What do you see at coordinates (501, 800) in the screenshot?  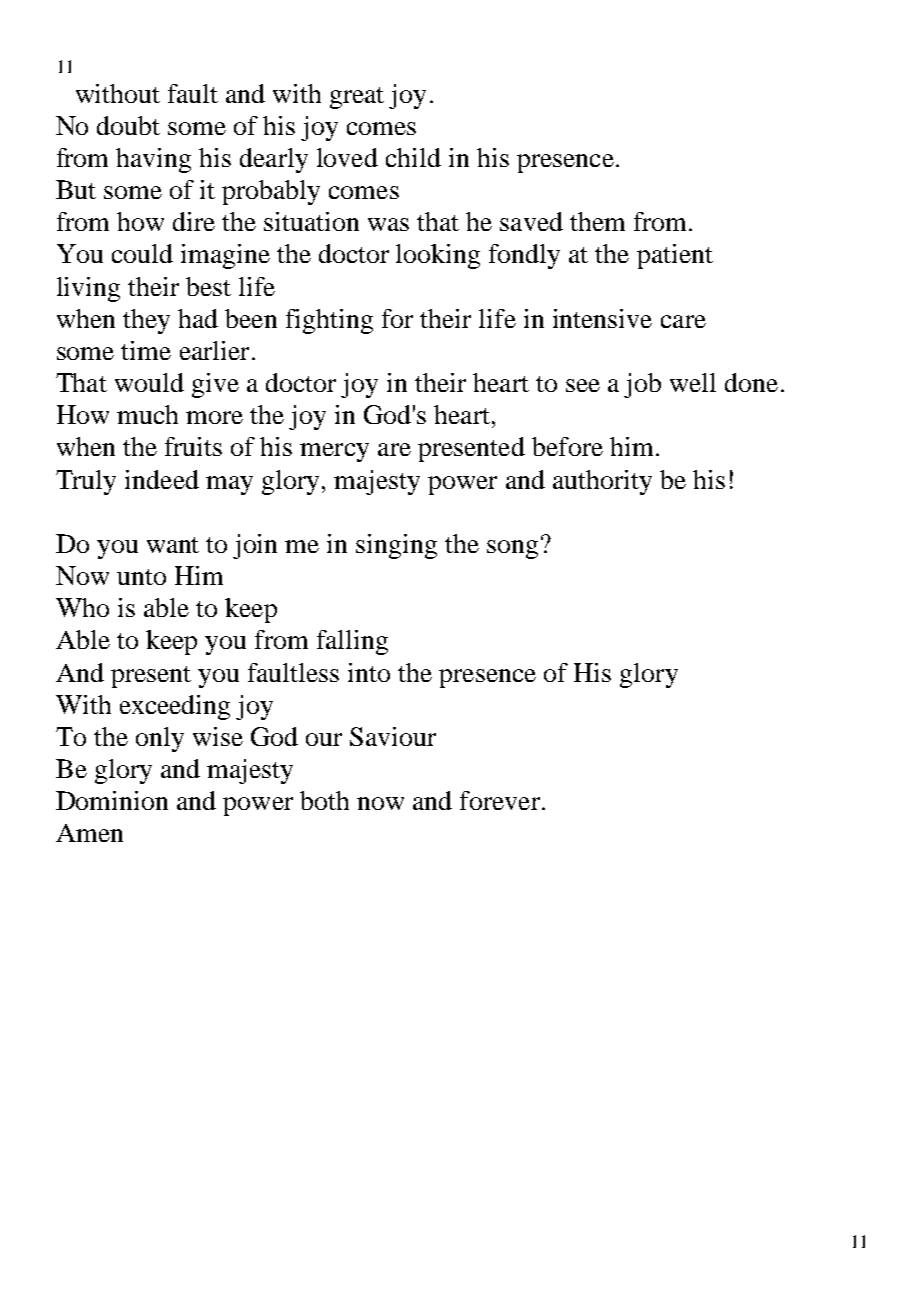 I see `forever` at bounding box center [501, 800].
